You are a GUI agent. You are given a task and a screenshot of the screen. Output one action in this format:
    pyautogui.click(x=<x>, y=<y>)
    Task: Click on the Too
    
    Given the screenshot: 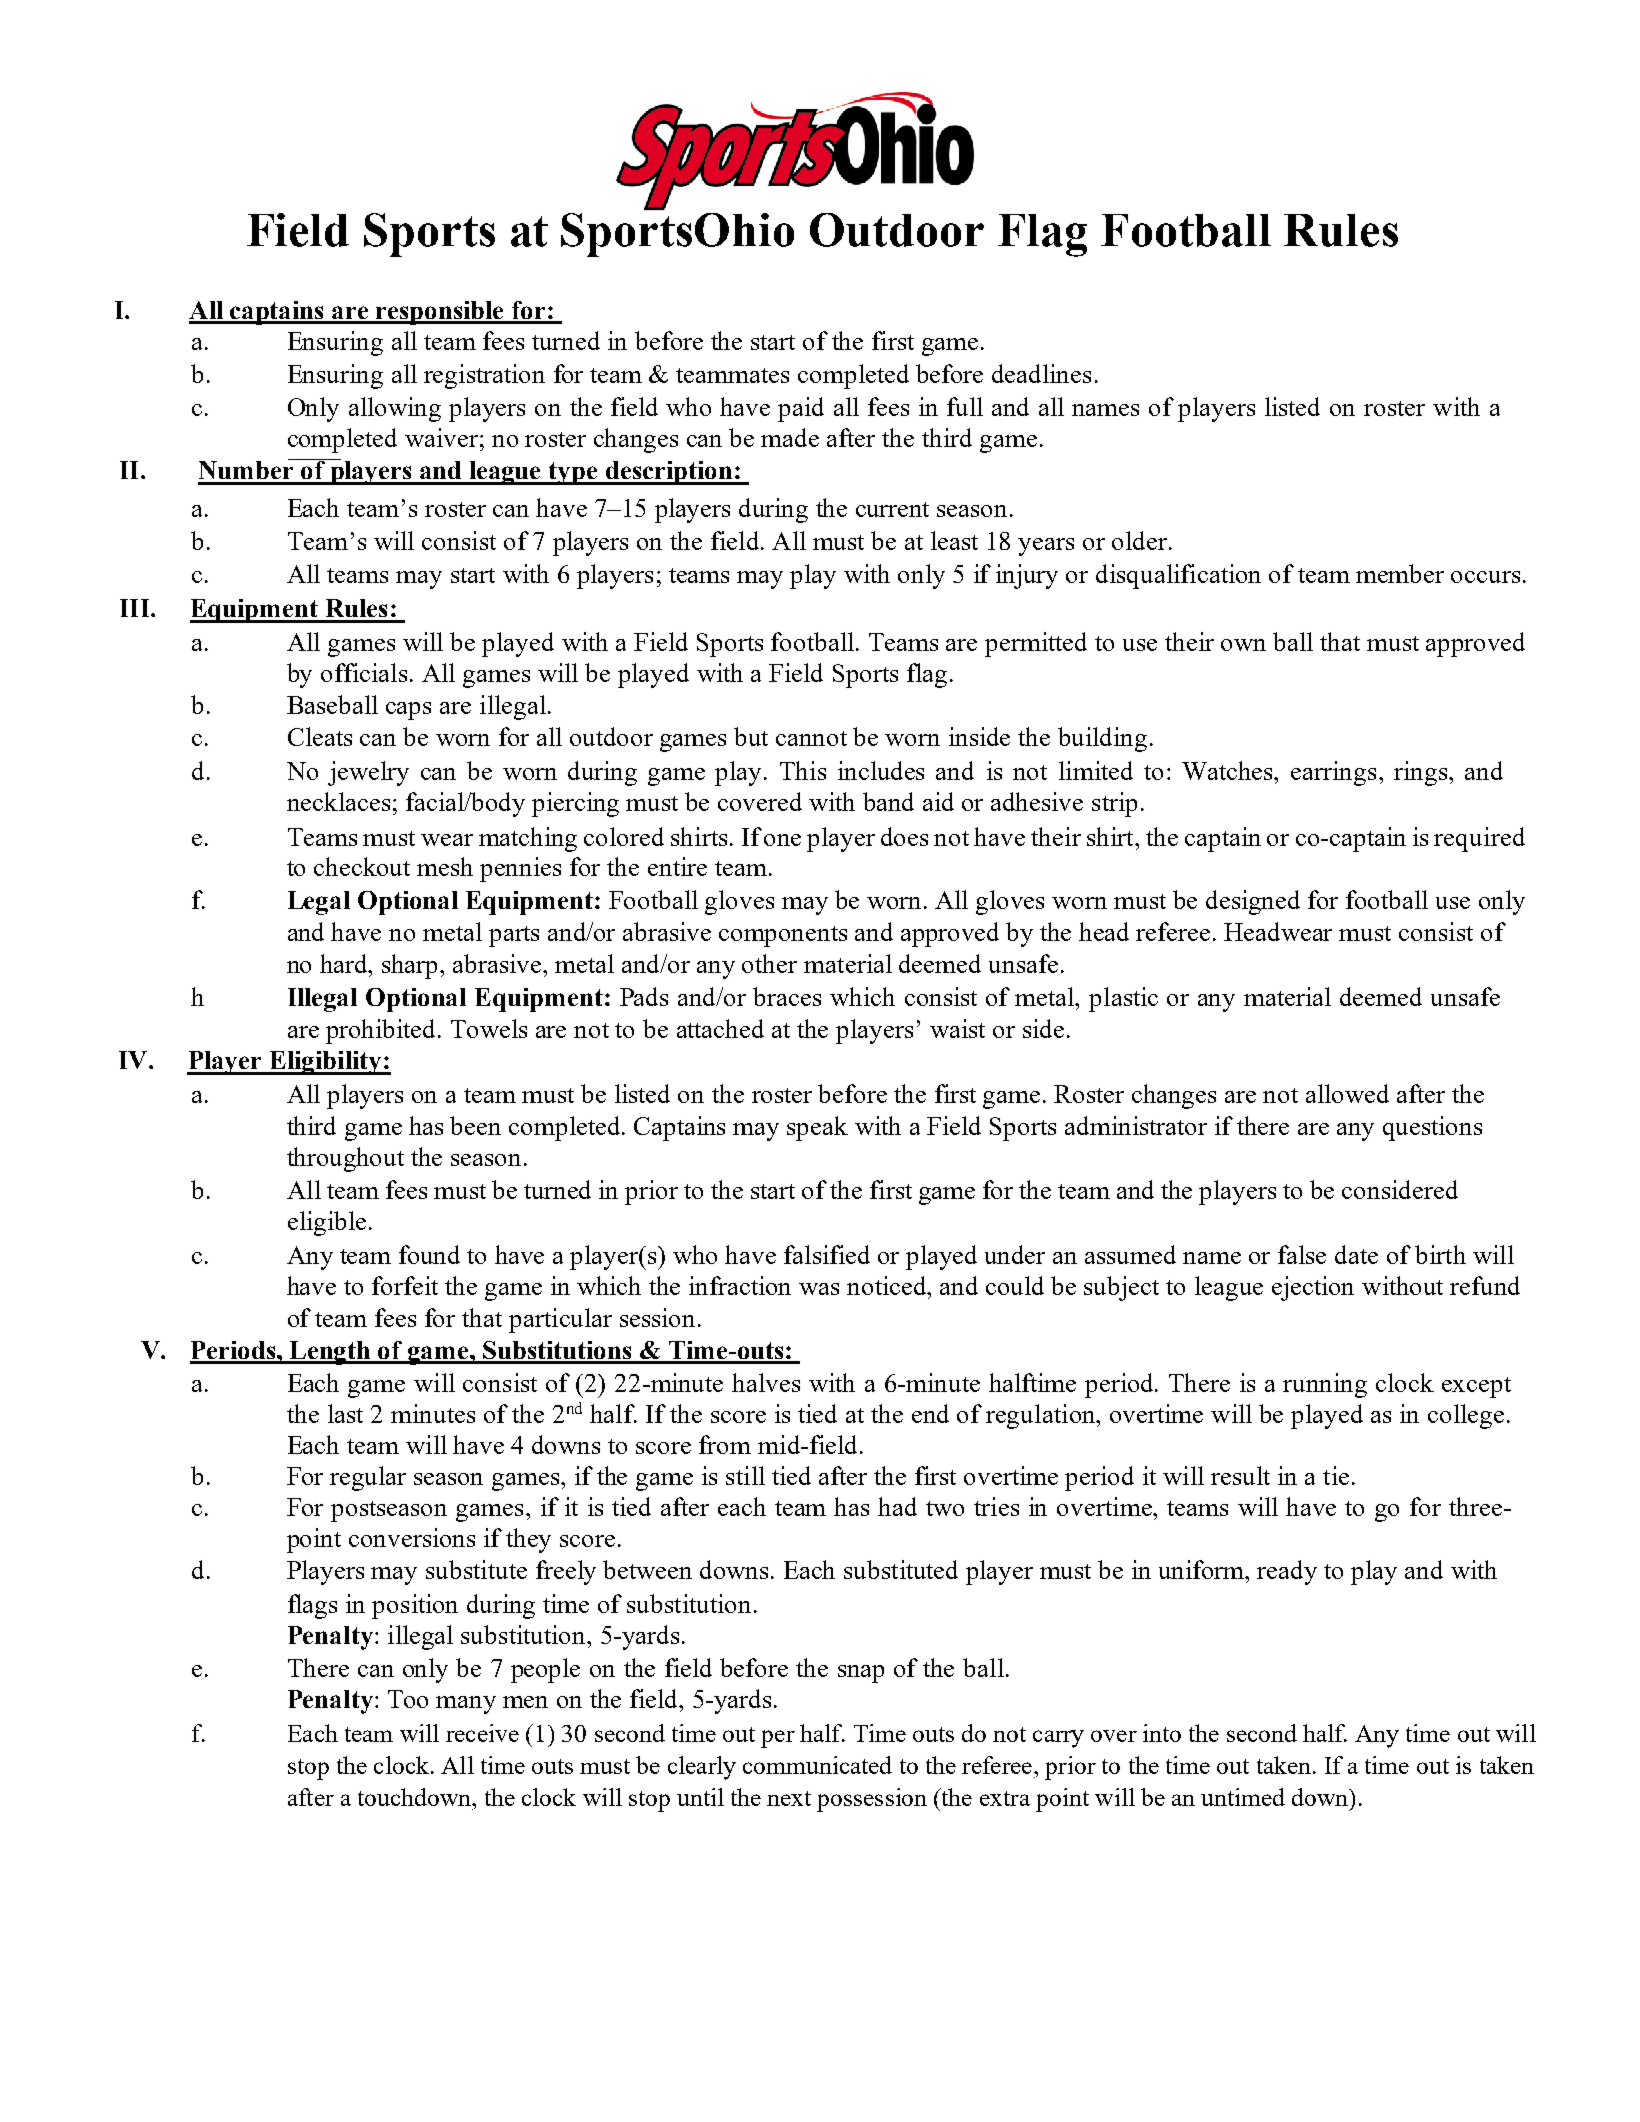 What is the action you would take?
    pyautogui.click(x=408, y=1699)
